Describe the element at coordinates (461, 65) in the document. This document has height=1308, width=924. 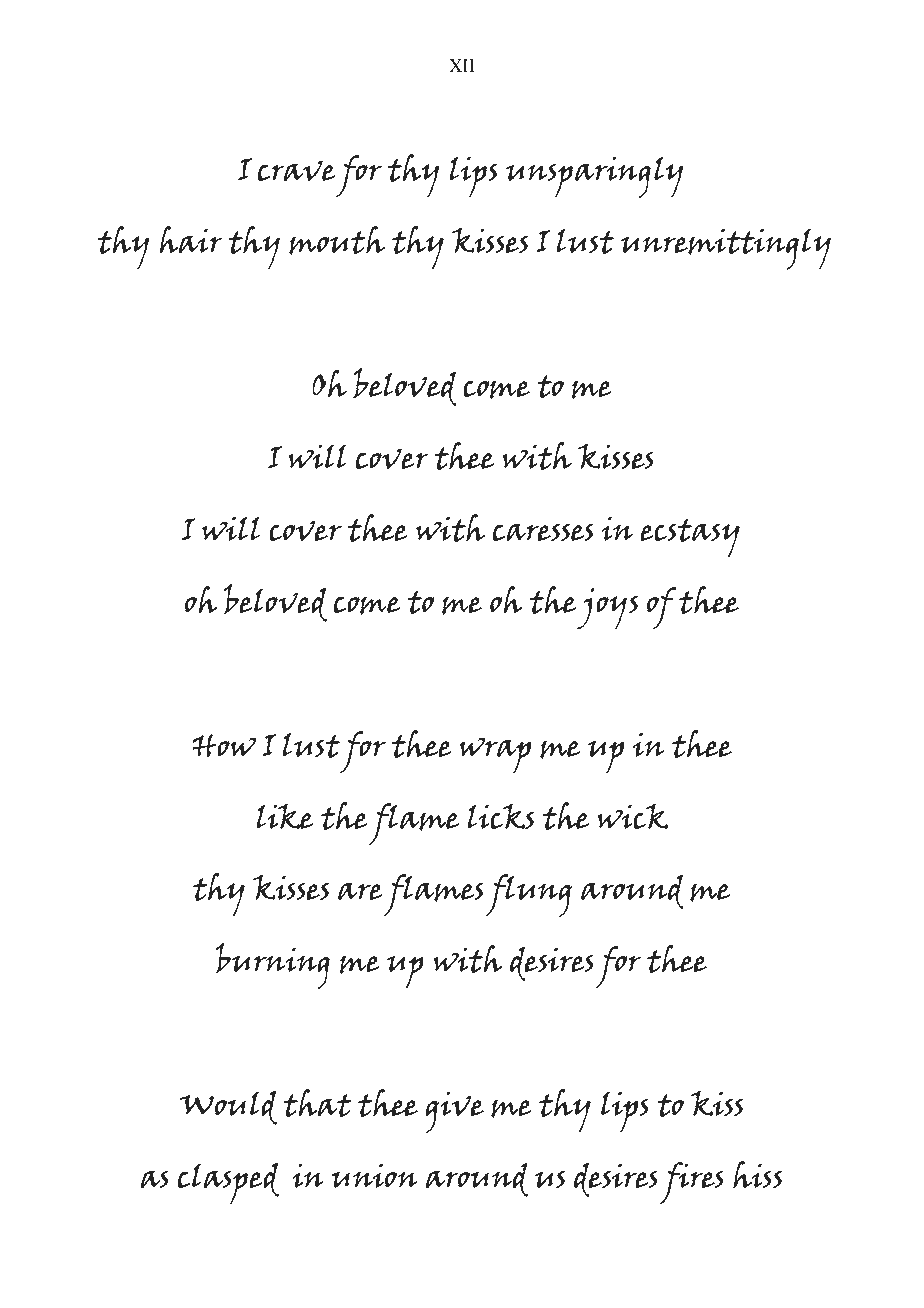
I see `XII` at that location.
